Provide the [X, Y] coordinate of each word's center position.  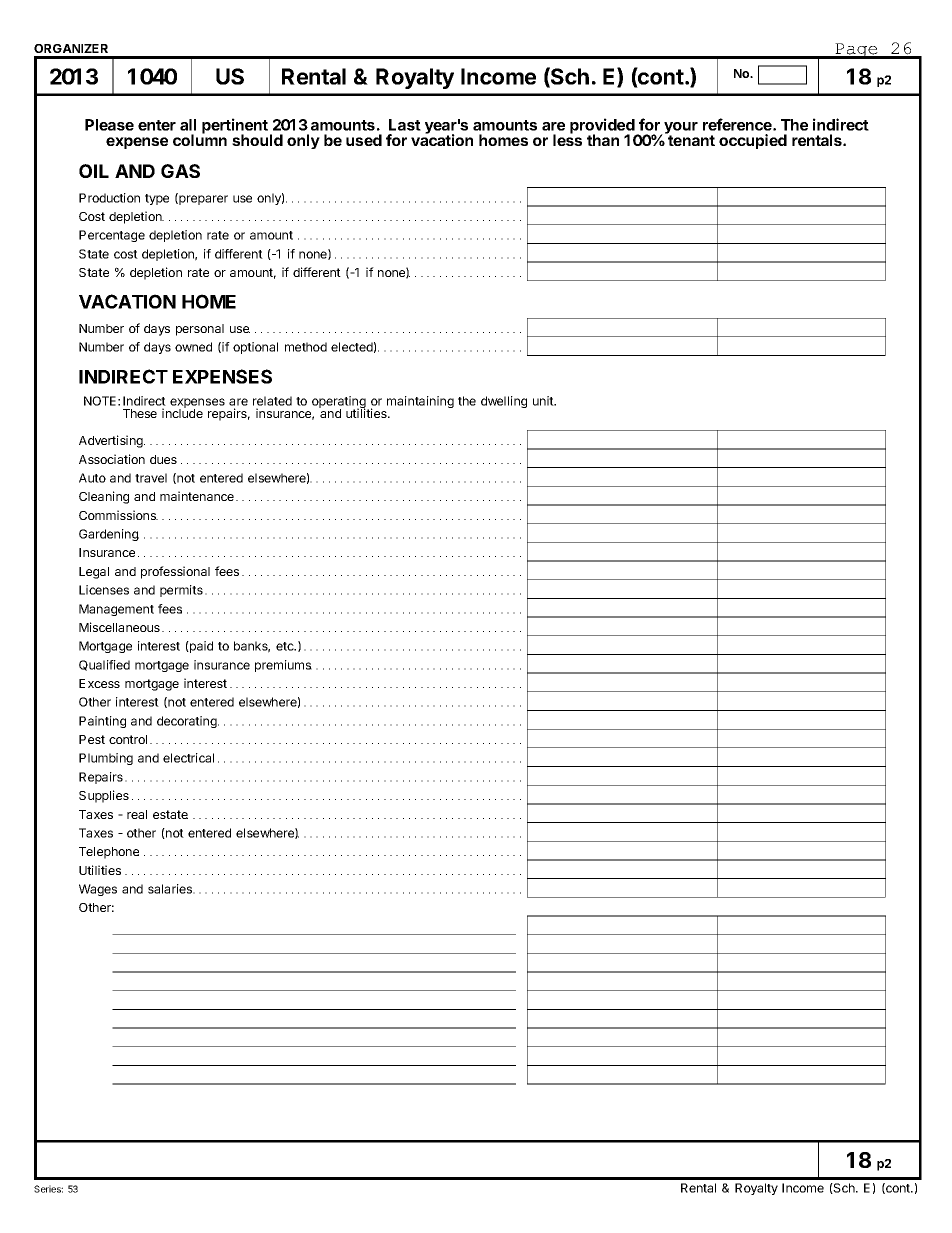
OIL [94, 171]
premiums [283, 666]
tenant [691, 139]
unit [544, 401]
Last [405, 125]
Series [48, 1189]
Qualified [104, 665]
